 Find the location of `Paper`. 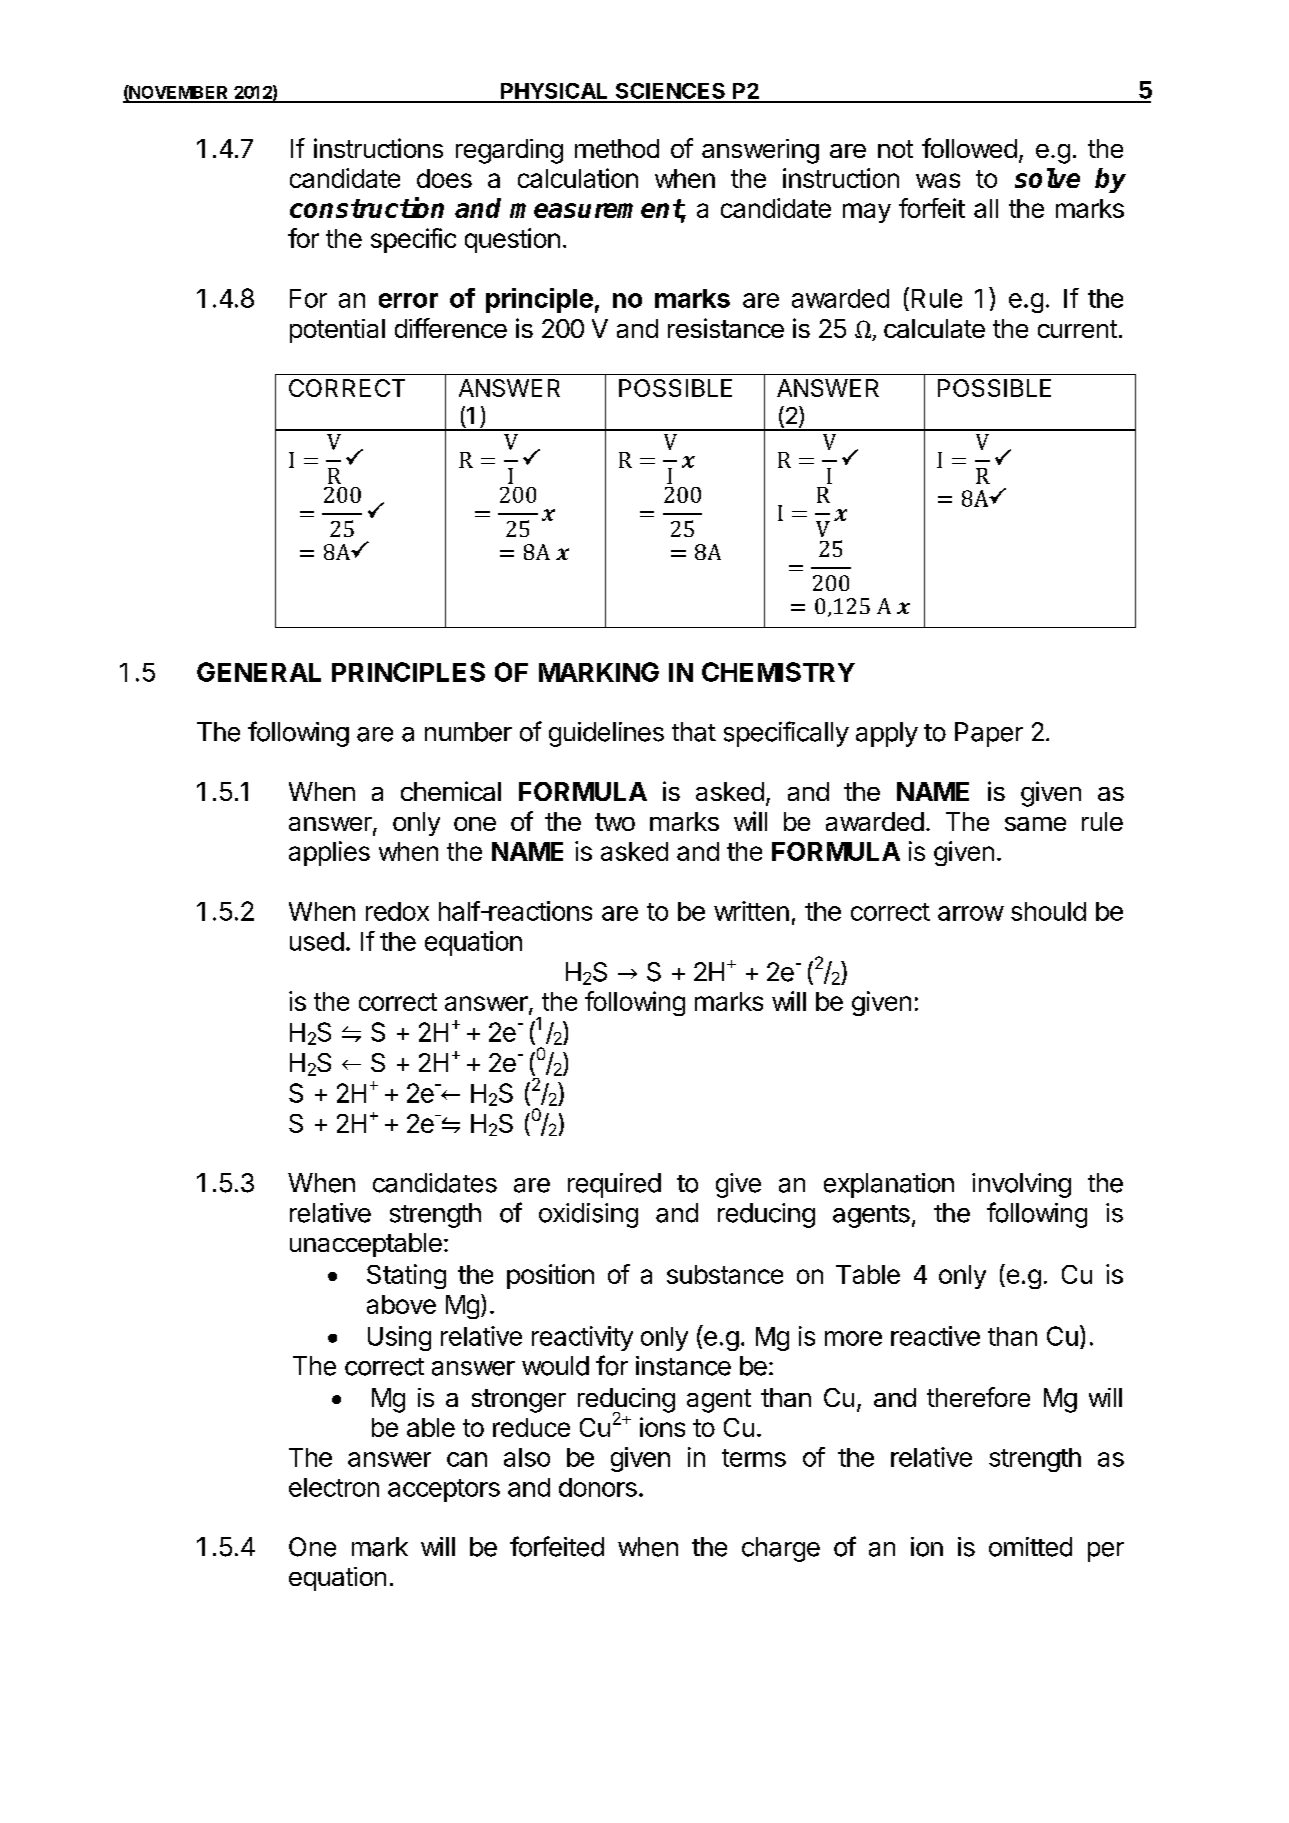

Paper is located at coordinates (989, 734).
